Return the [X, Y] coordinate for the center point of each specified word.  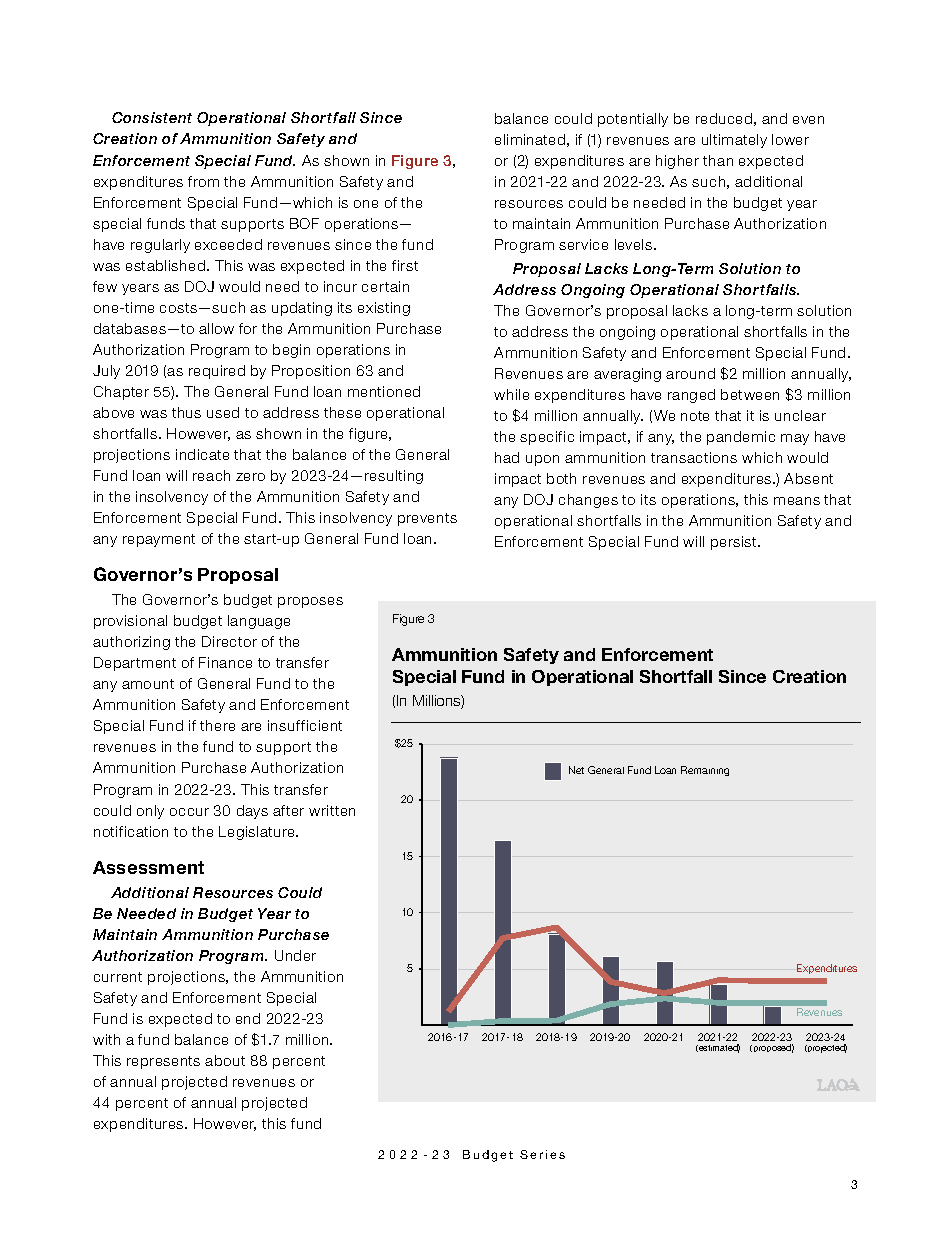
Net [576, 770]
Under [295, 955]
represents [163, 1062]
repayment [159, 540]
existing [384, 309]
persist [735, 543]
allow [216, 328]
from [203, 181]
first [405, 265]
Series [542, 1154]
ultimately [734, 141]
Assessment [148, 867]
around [690, 373]
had [507, 457]
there [217, 725]
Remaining [705, 771]
